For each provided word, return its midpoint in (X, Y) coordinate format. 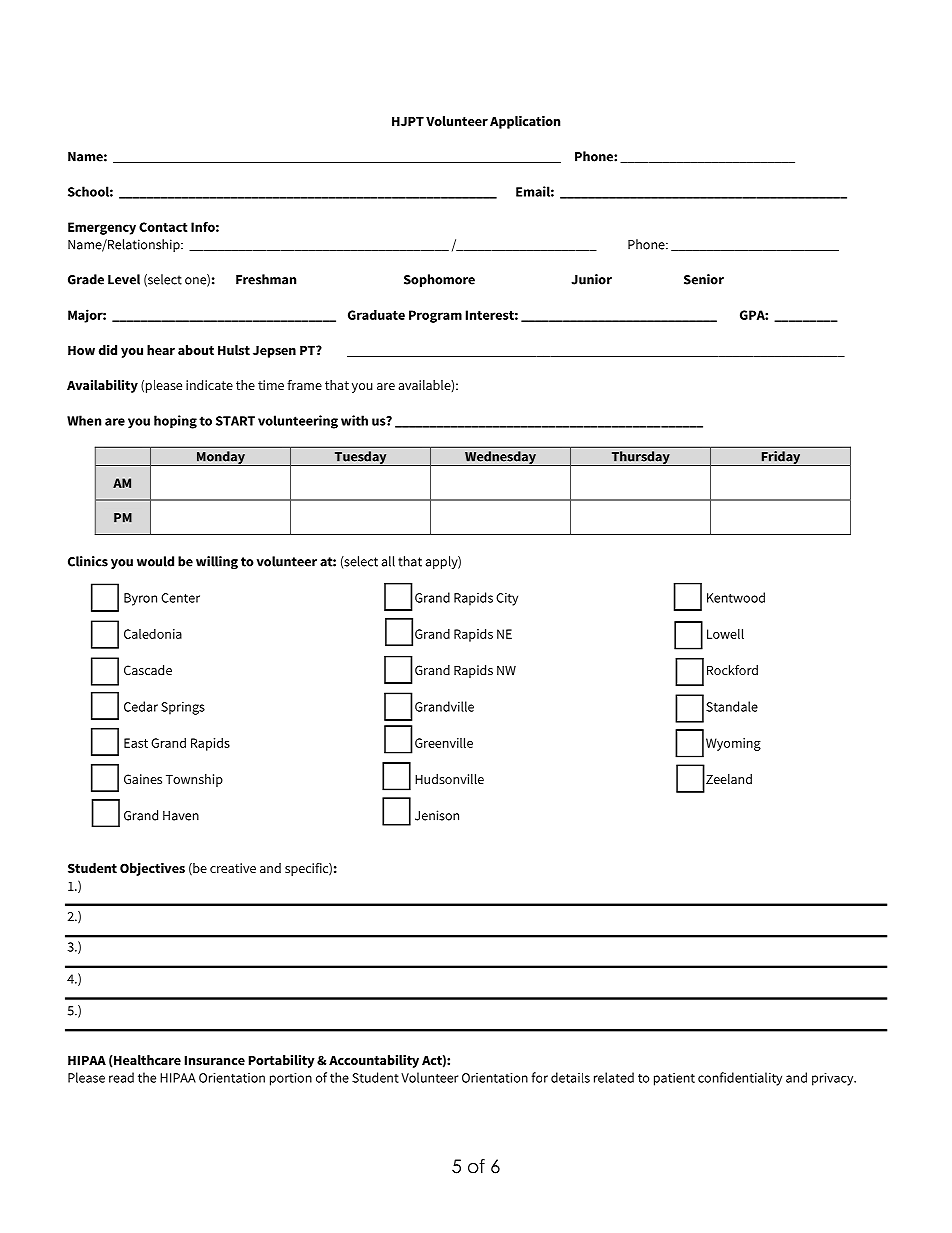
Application (525, 122)
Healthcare (147, 1060)
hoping (175, 422)
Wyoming (733, 744)
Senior (704, 279)
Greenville (444, 742)
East (136, 743)
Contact (163, 227)
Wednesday (500, 458)
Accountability (374, 1061)
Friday (781, 458)
